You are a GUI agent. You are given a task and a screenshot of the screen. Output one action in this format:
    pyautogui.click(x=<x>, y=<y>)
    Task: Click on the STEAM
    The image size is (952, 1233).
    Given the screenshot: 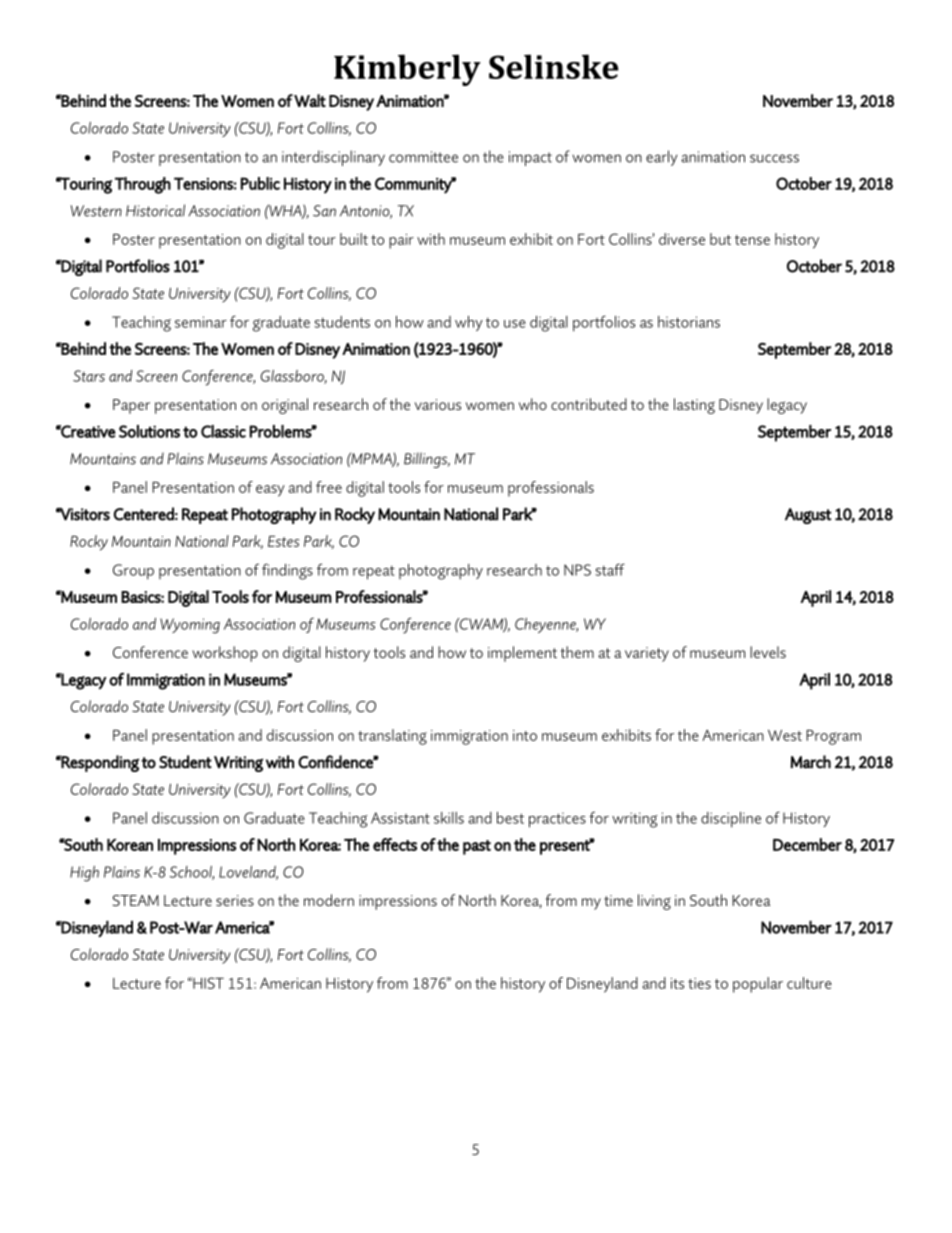 What is the action you would take?
    pyautogui.click(x=135, y=900)
